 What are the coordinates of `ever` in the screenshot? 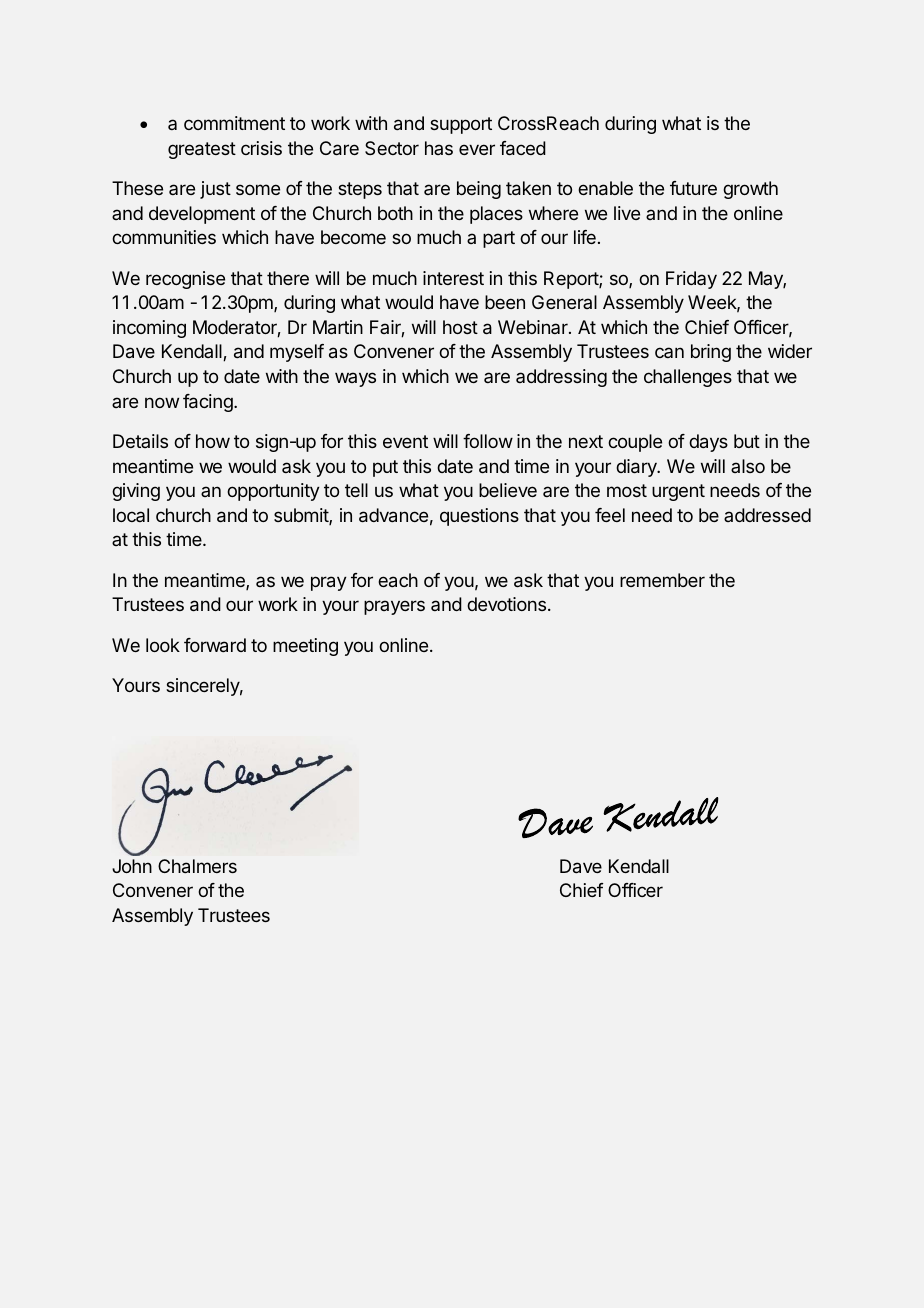 It's located at (477, 149).
